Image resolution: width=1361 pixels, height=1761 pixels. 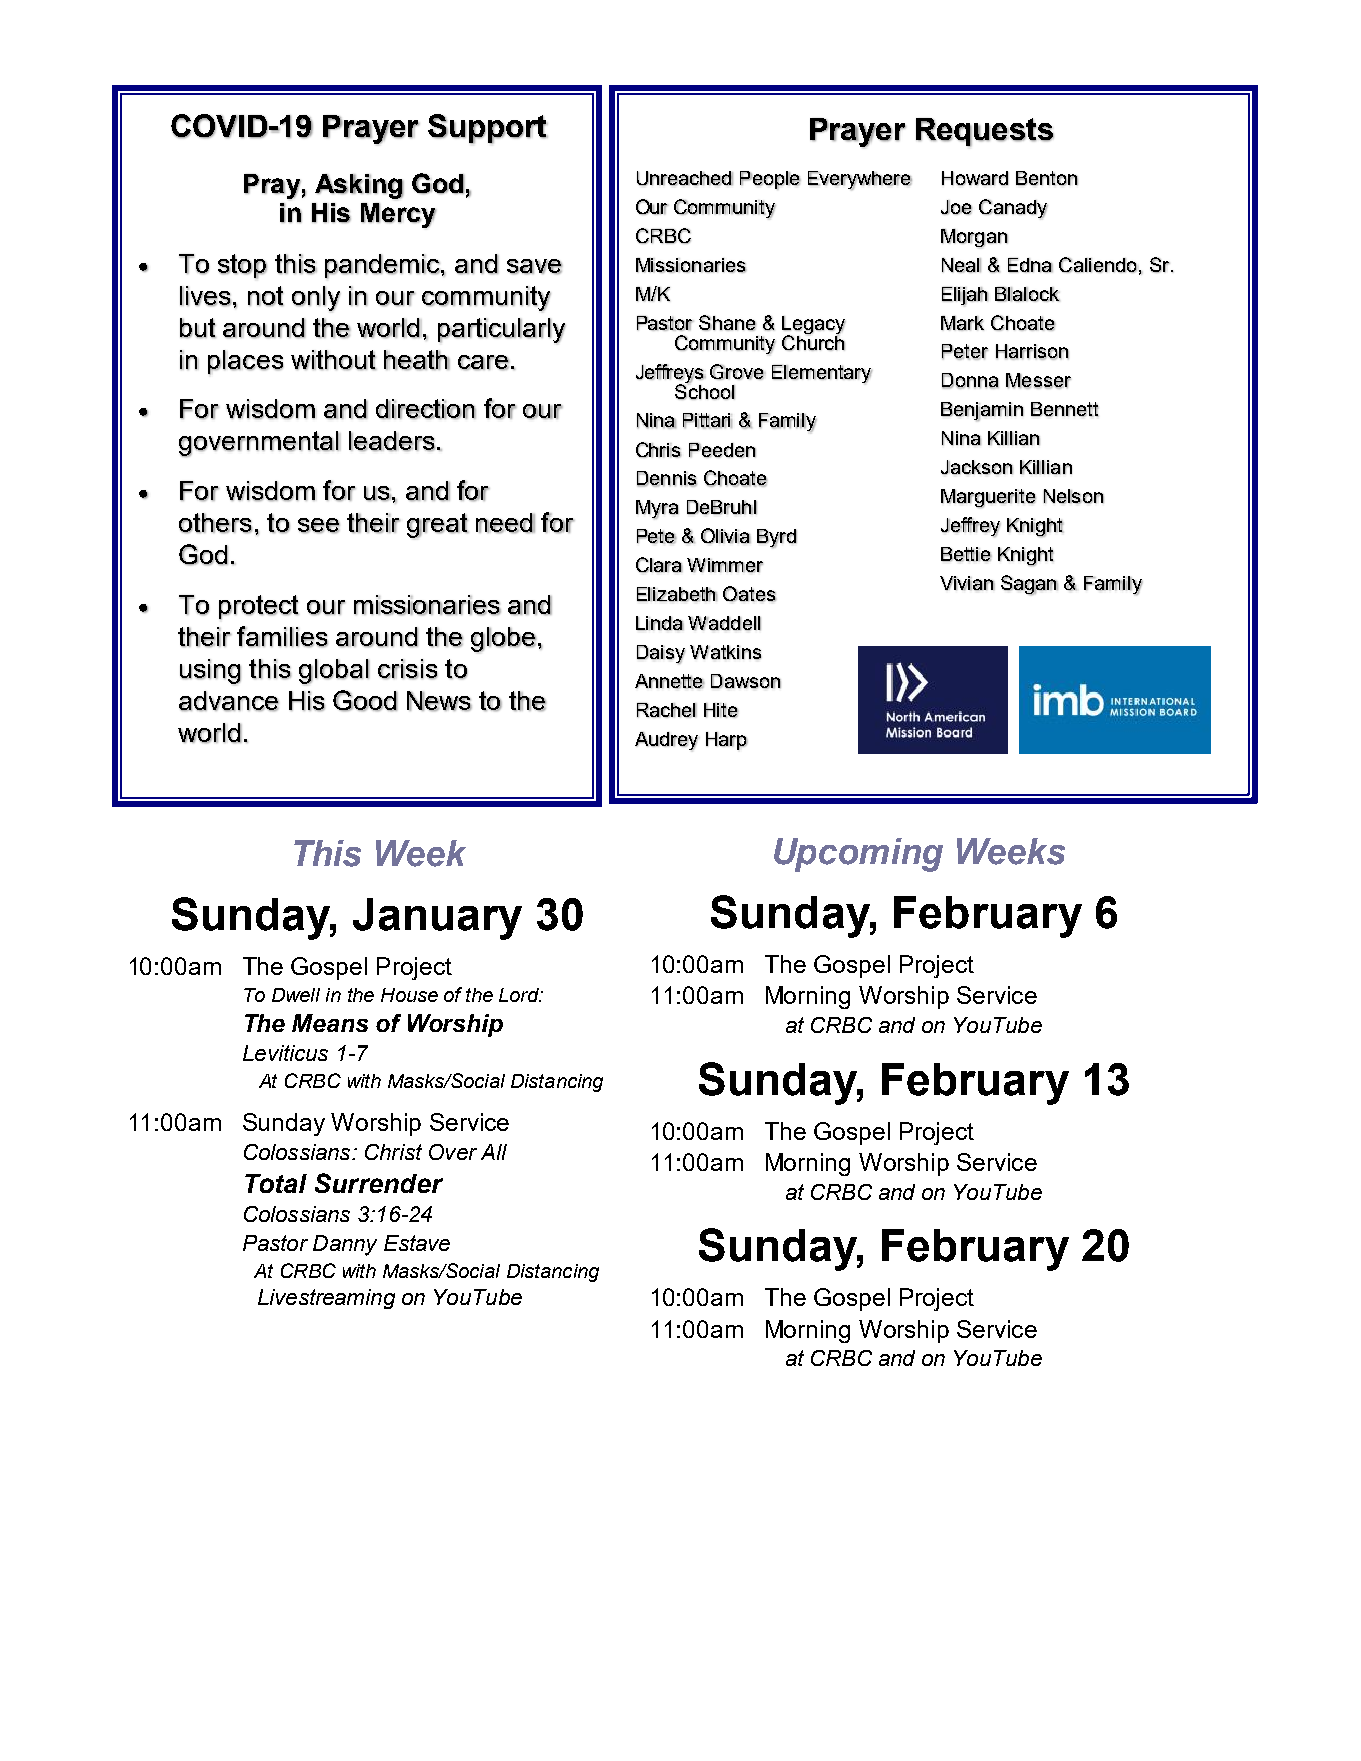 I want to click on Benjamin, so click(x=982, y=411).
